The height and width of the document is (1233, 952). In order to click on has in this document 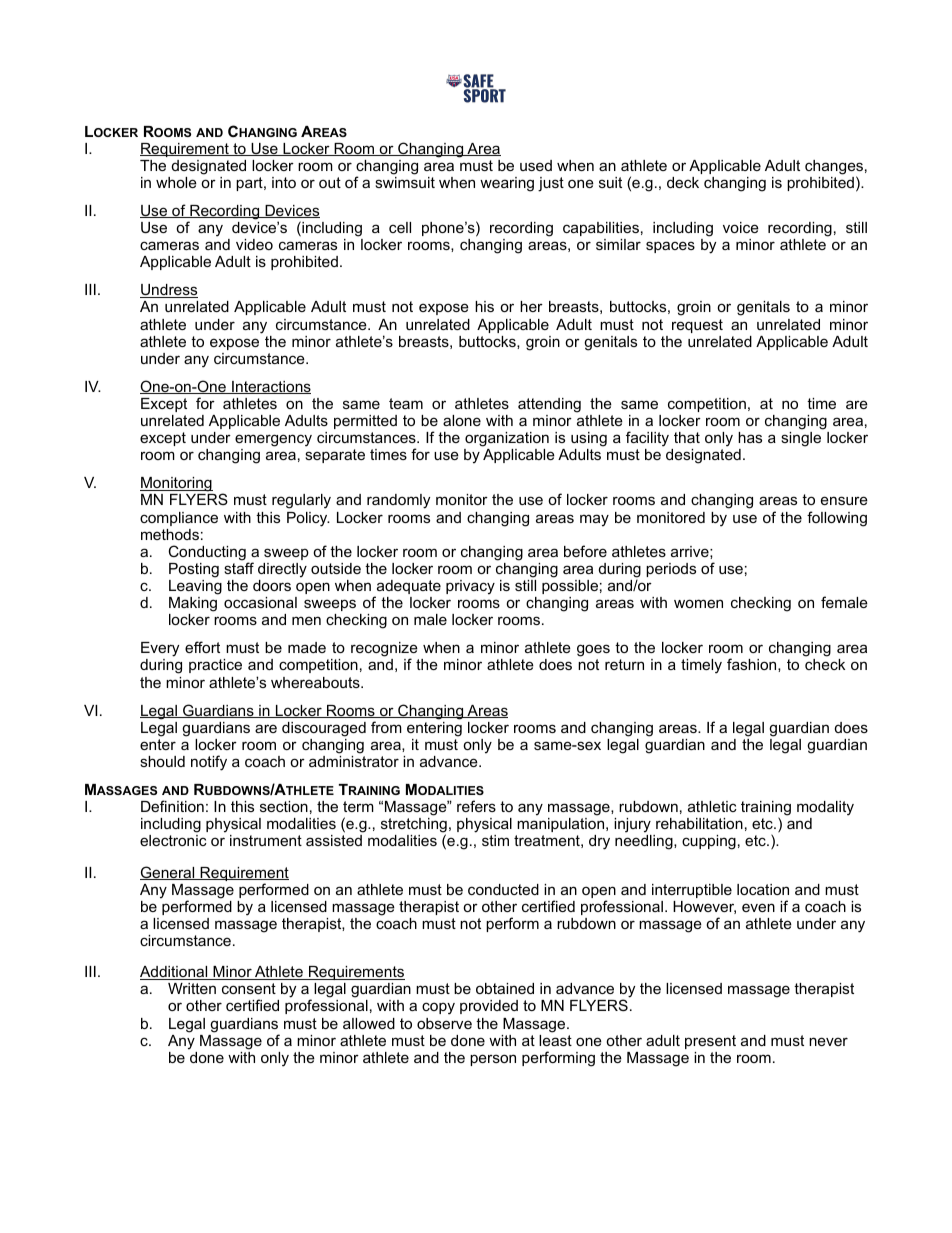, I will do `click(750, 437)`.
